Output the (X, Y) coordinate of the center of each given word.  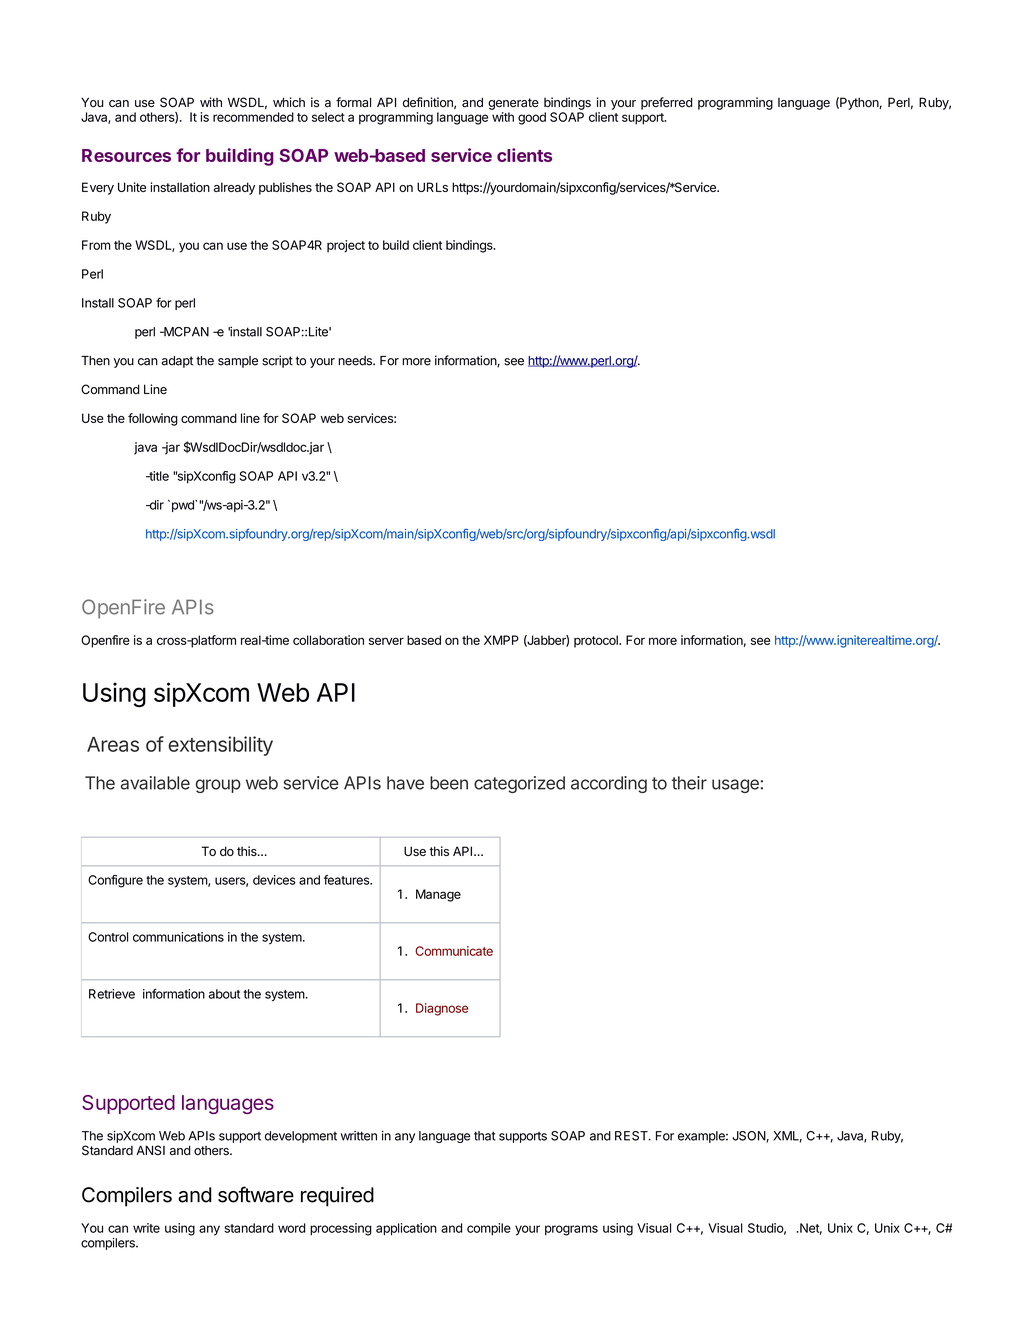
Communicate (454, 951)
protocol (597, 641)
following (153, 419)
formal (353, 102)
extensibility (220, 746)
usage (735, 786)
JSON (749, 1136)
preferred (667, 103)
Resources (126, 155)
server (386, 641)
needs (356, 361)
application (406, 1229)
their (689, 783)
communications (178, 937)
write (146, 1228)
